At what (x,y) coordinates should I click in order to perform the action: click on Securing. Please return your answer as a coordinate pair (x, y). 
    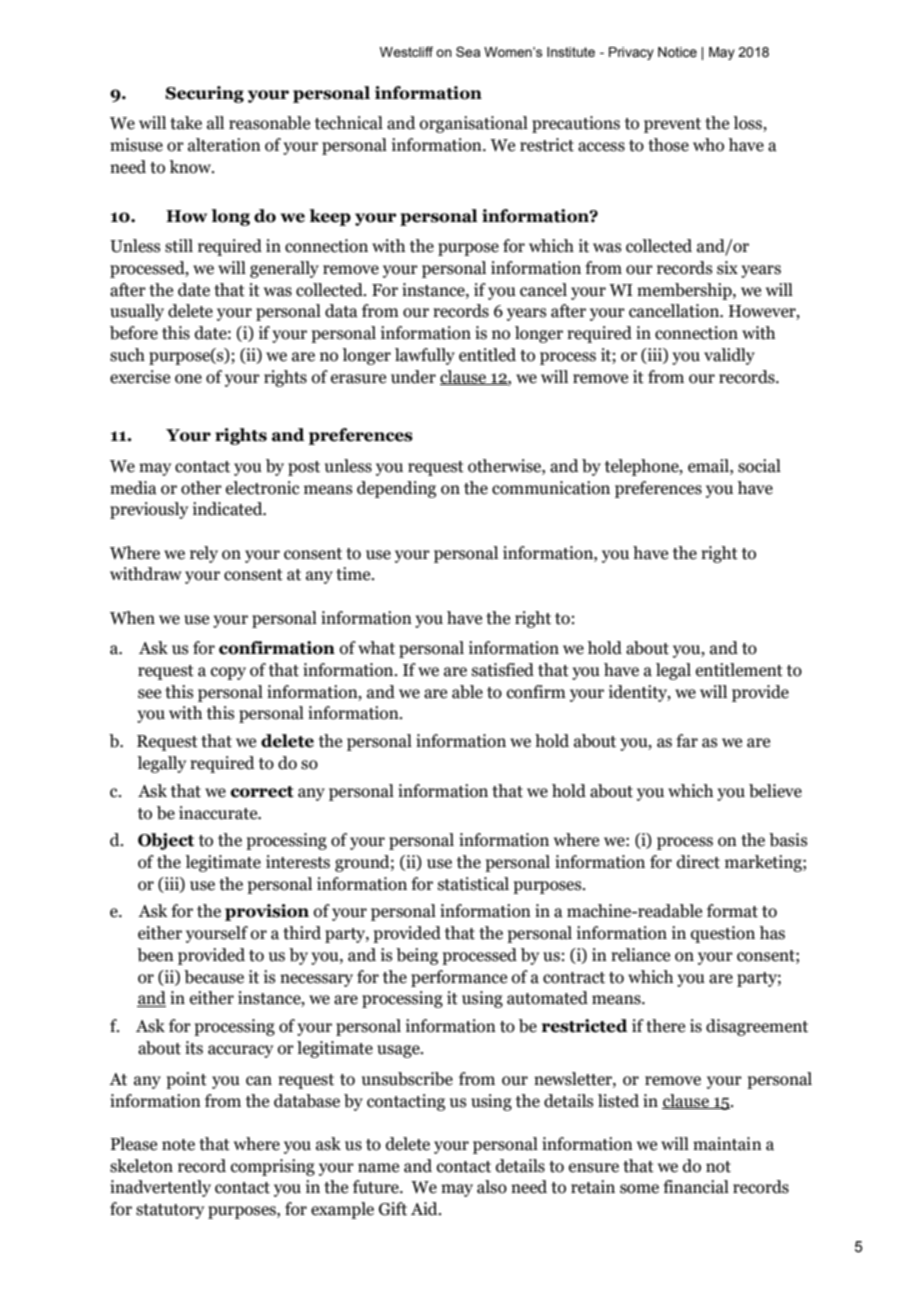
    Looking at the image, I should click on (204, 94).
